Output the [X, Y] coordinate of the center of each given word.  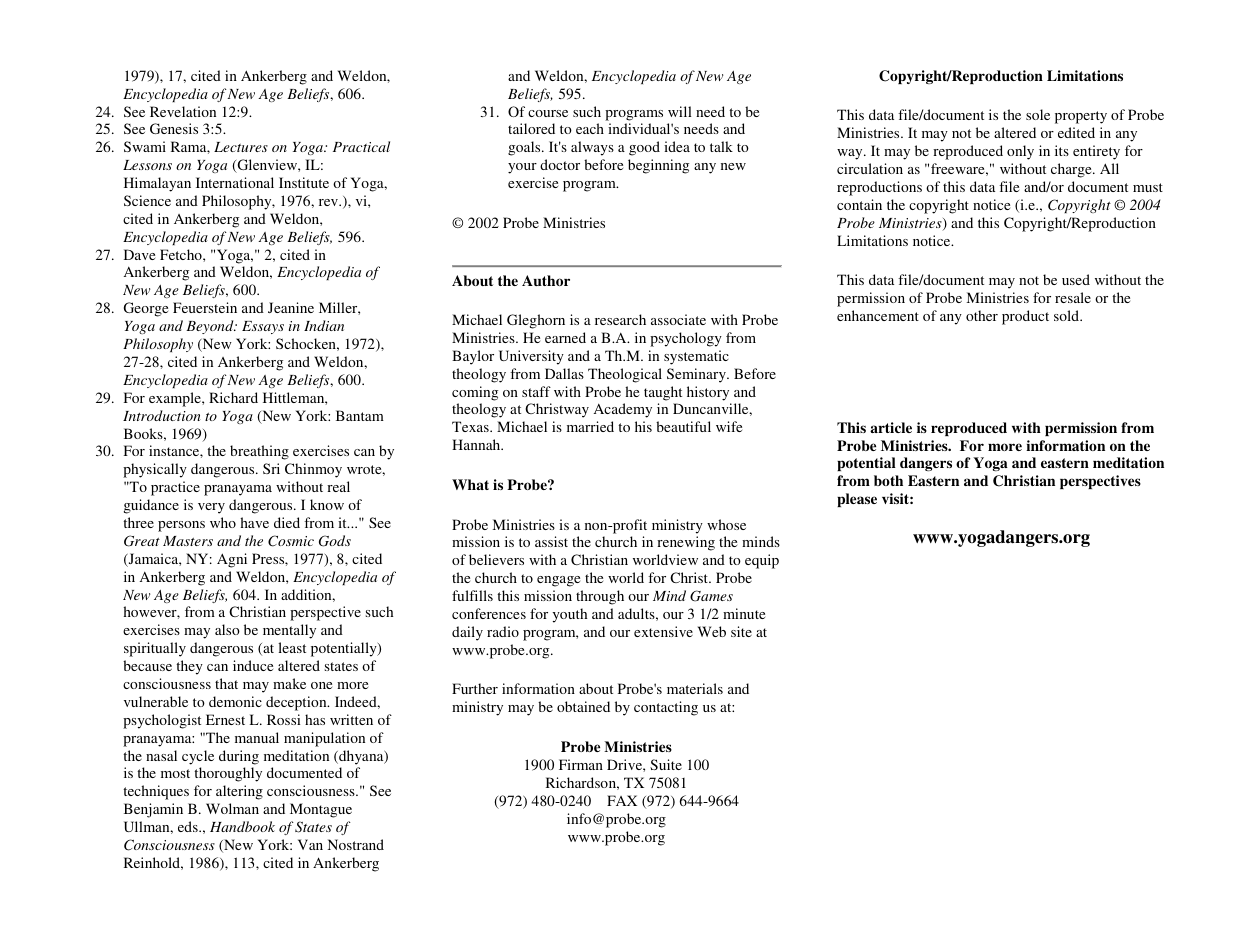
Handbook [242, 826]
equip [762, 561]
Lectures [241, 147]
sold [1068, 315]
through [600, 597]
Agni [232, 560]
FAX [622, 800]
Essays [263, 327]
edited [1076, 132]
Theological [625, 375]
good [644, 148]
